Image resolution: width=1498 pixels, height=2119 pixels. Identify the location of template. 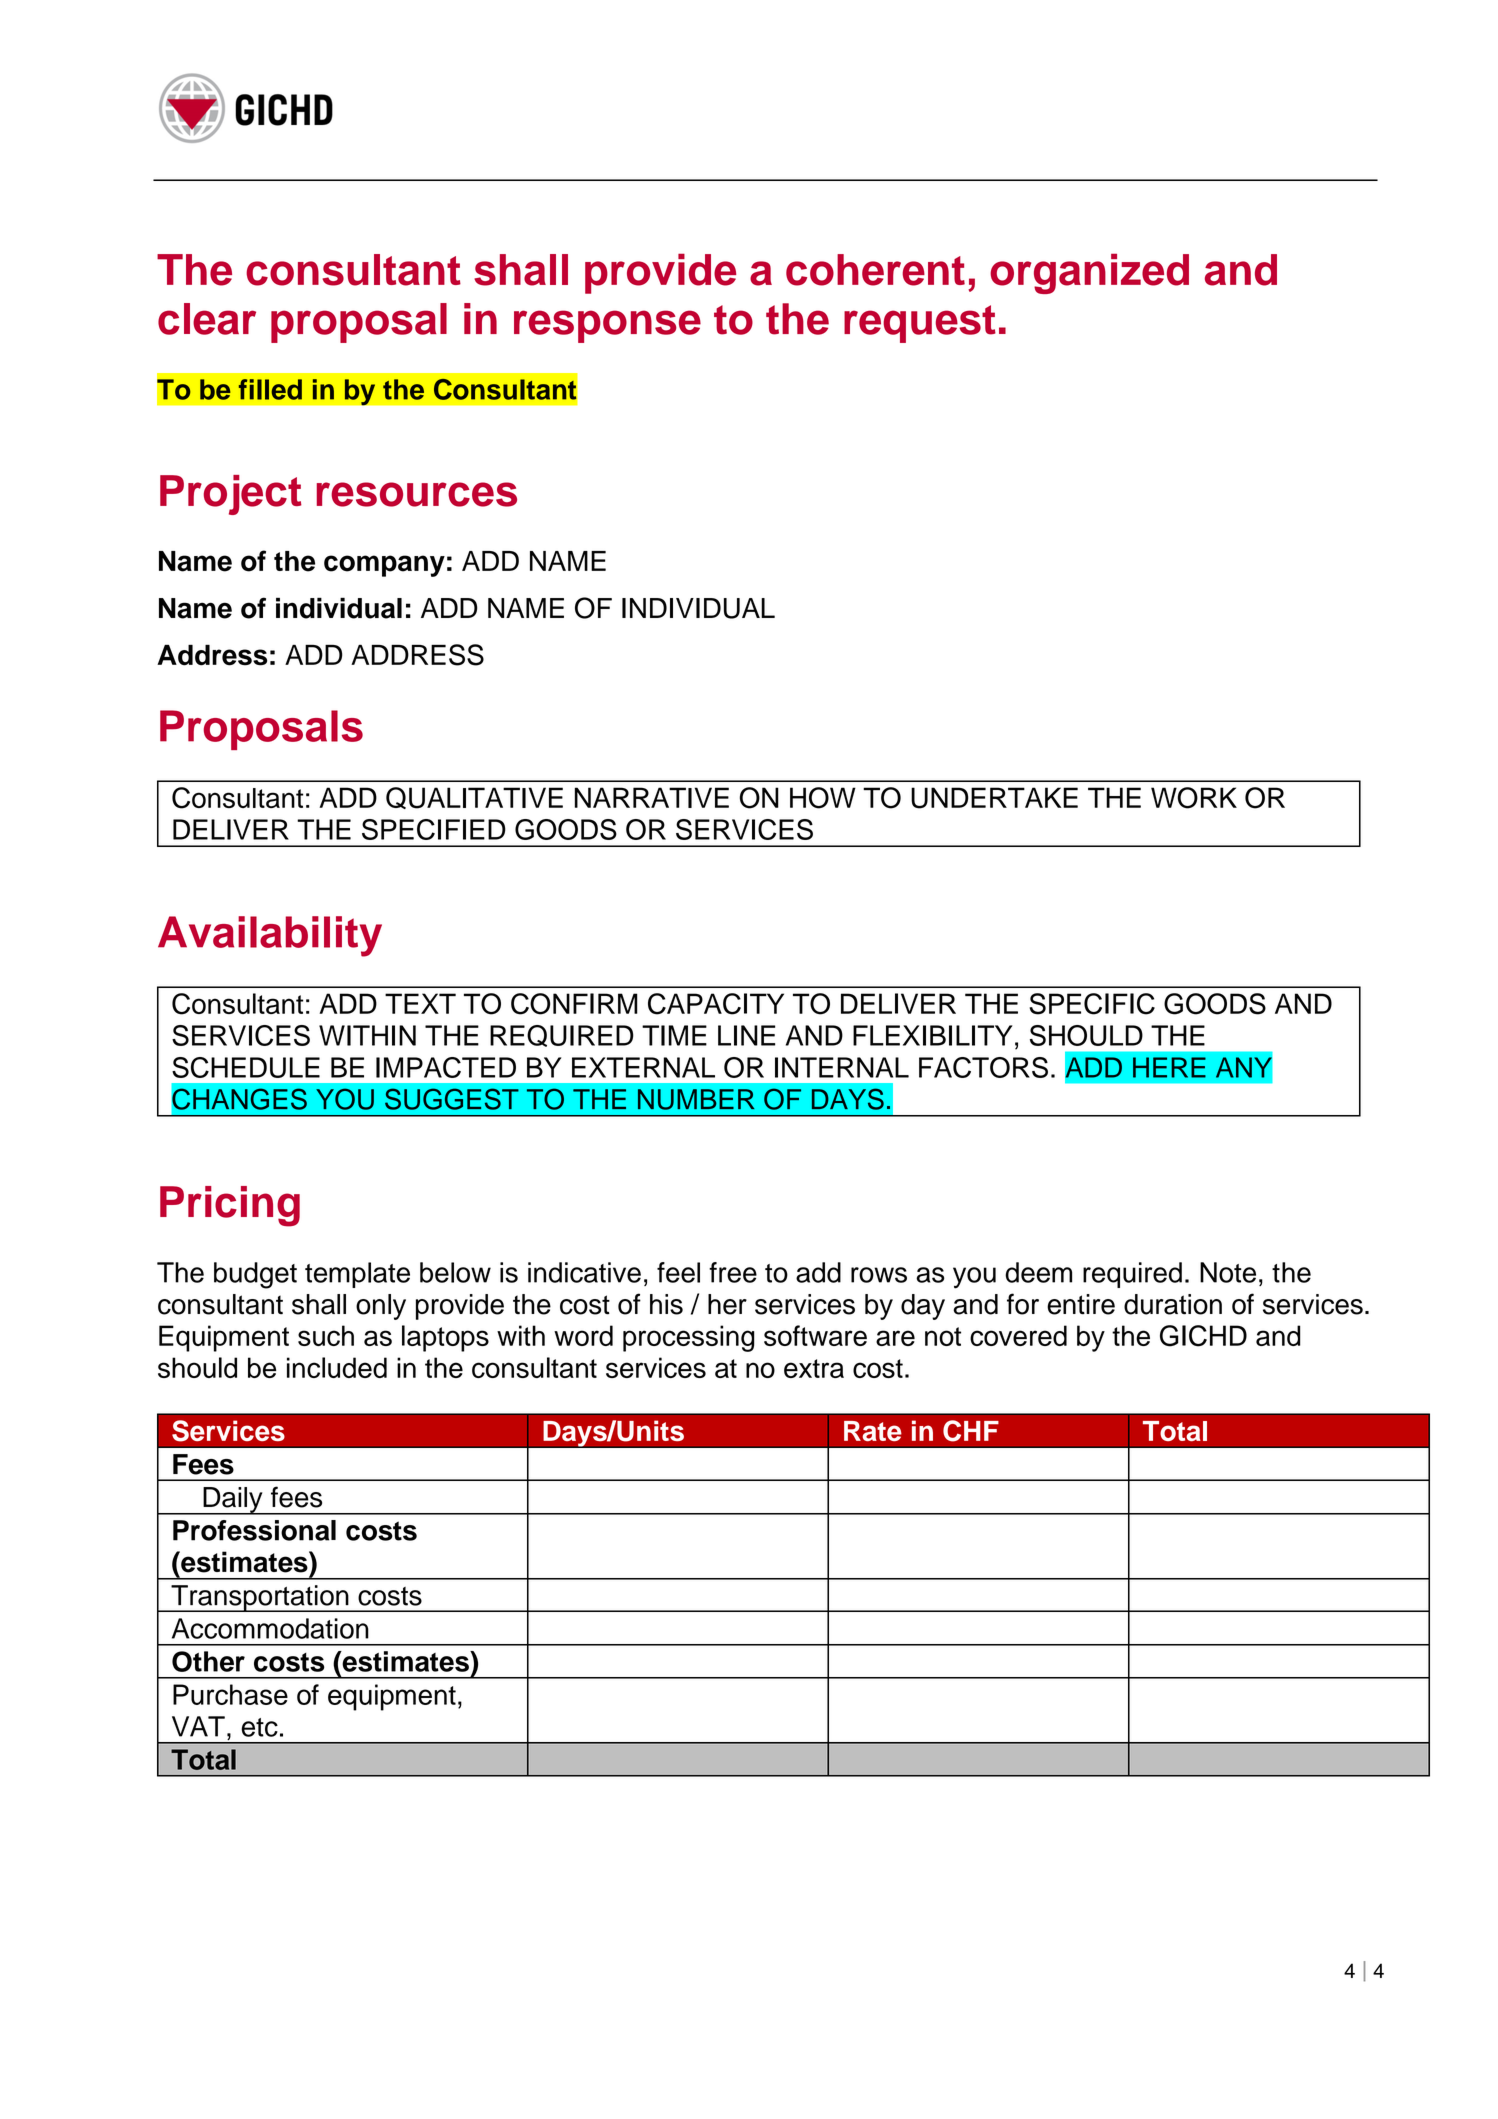
(357, 1275).
